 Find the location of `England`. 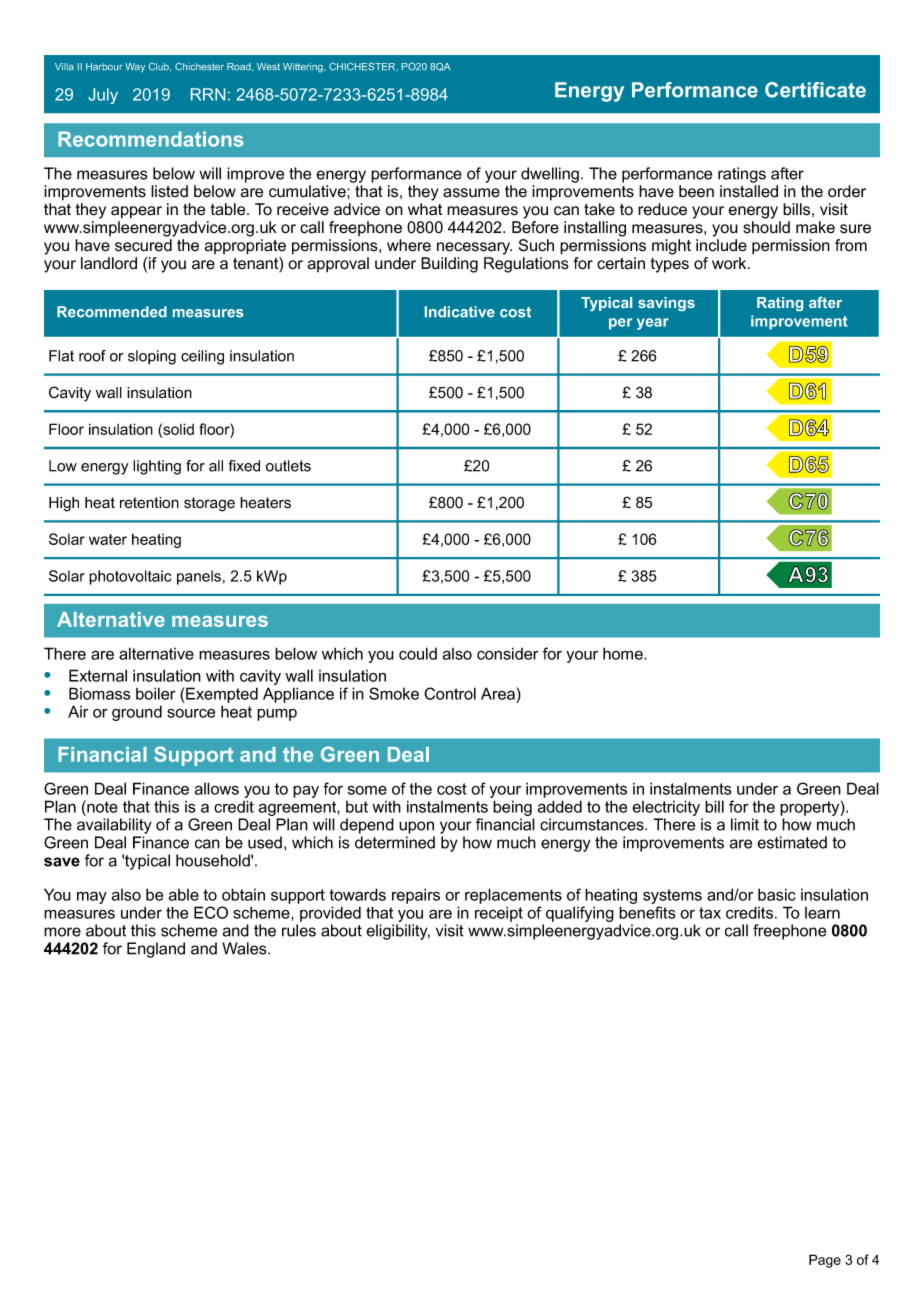

England is located at coordinates (156, 950).
